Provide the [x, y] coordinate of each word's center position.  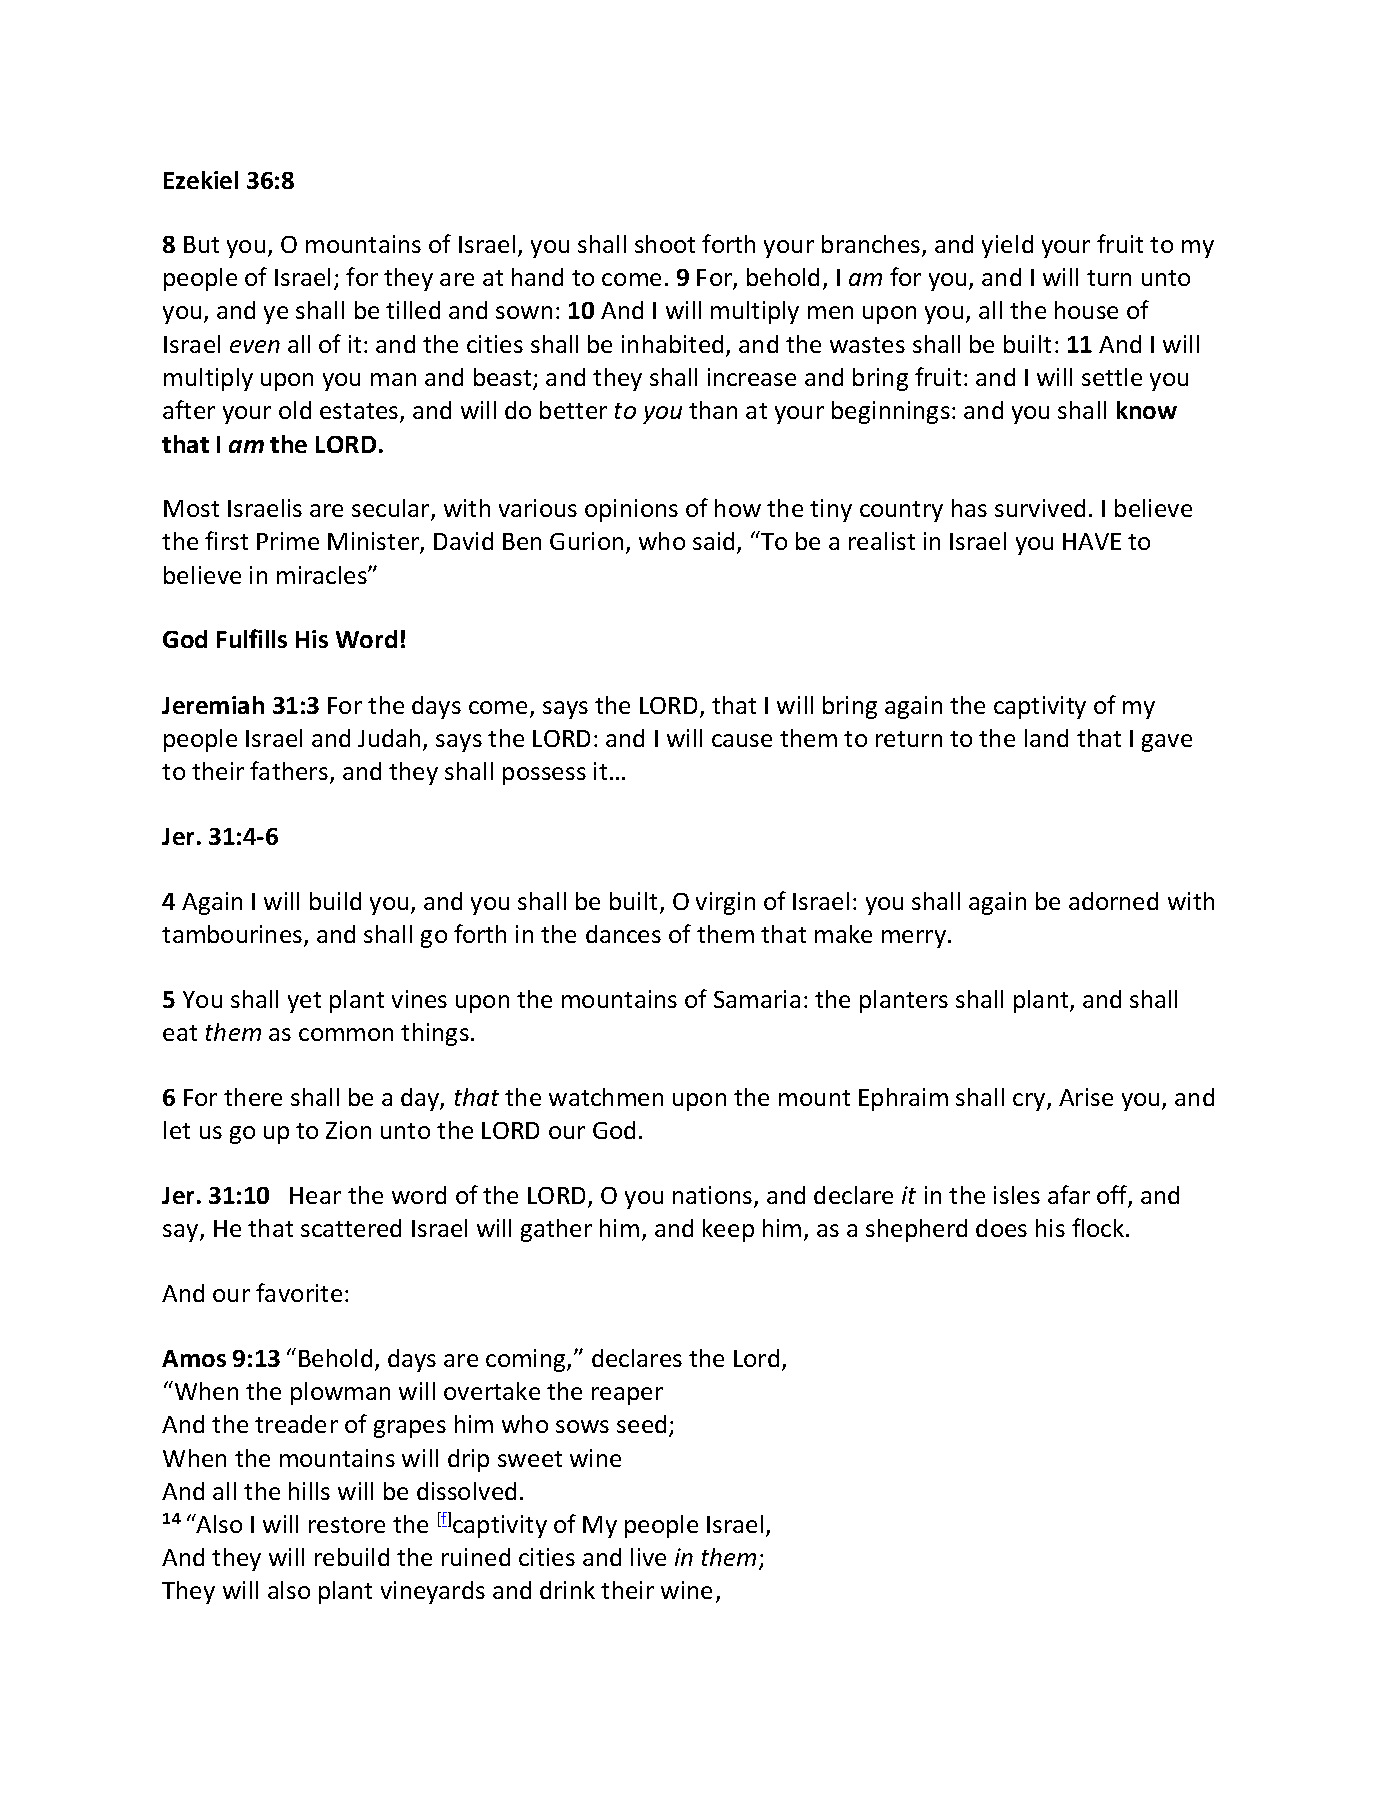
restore [347, 1525]
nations [714, 1196]
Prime [288, 541]
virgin [725, 903]
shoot [665, 244]
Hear [315, 1195]
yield [1007, 246]
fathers [289, 770]
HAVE [1092, 541]
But [201, 244]
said [713, 541]
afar [1069, 1194]
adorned [1113, 901]
